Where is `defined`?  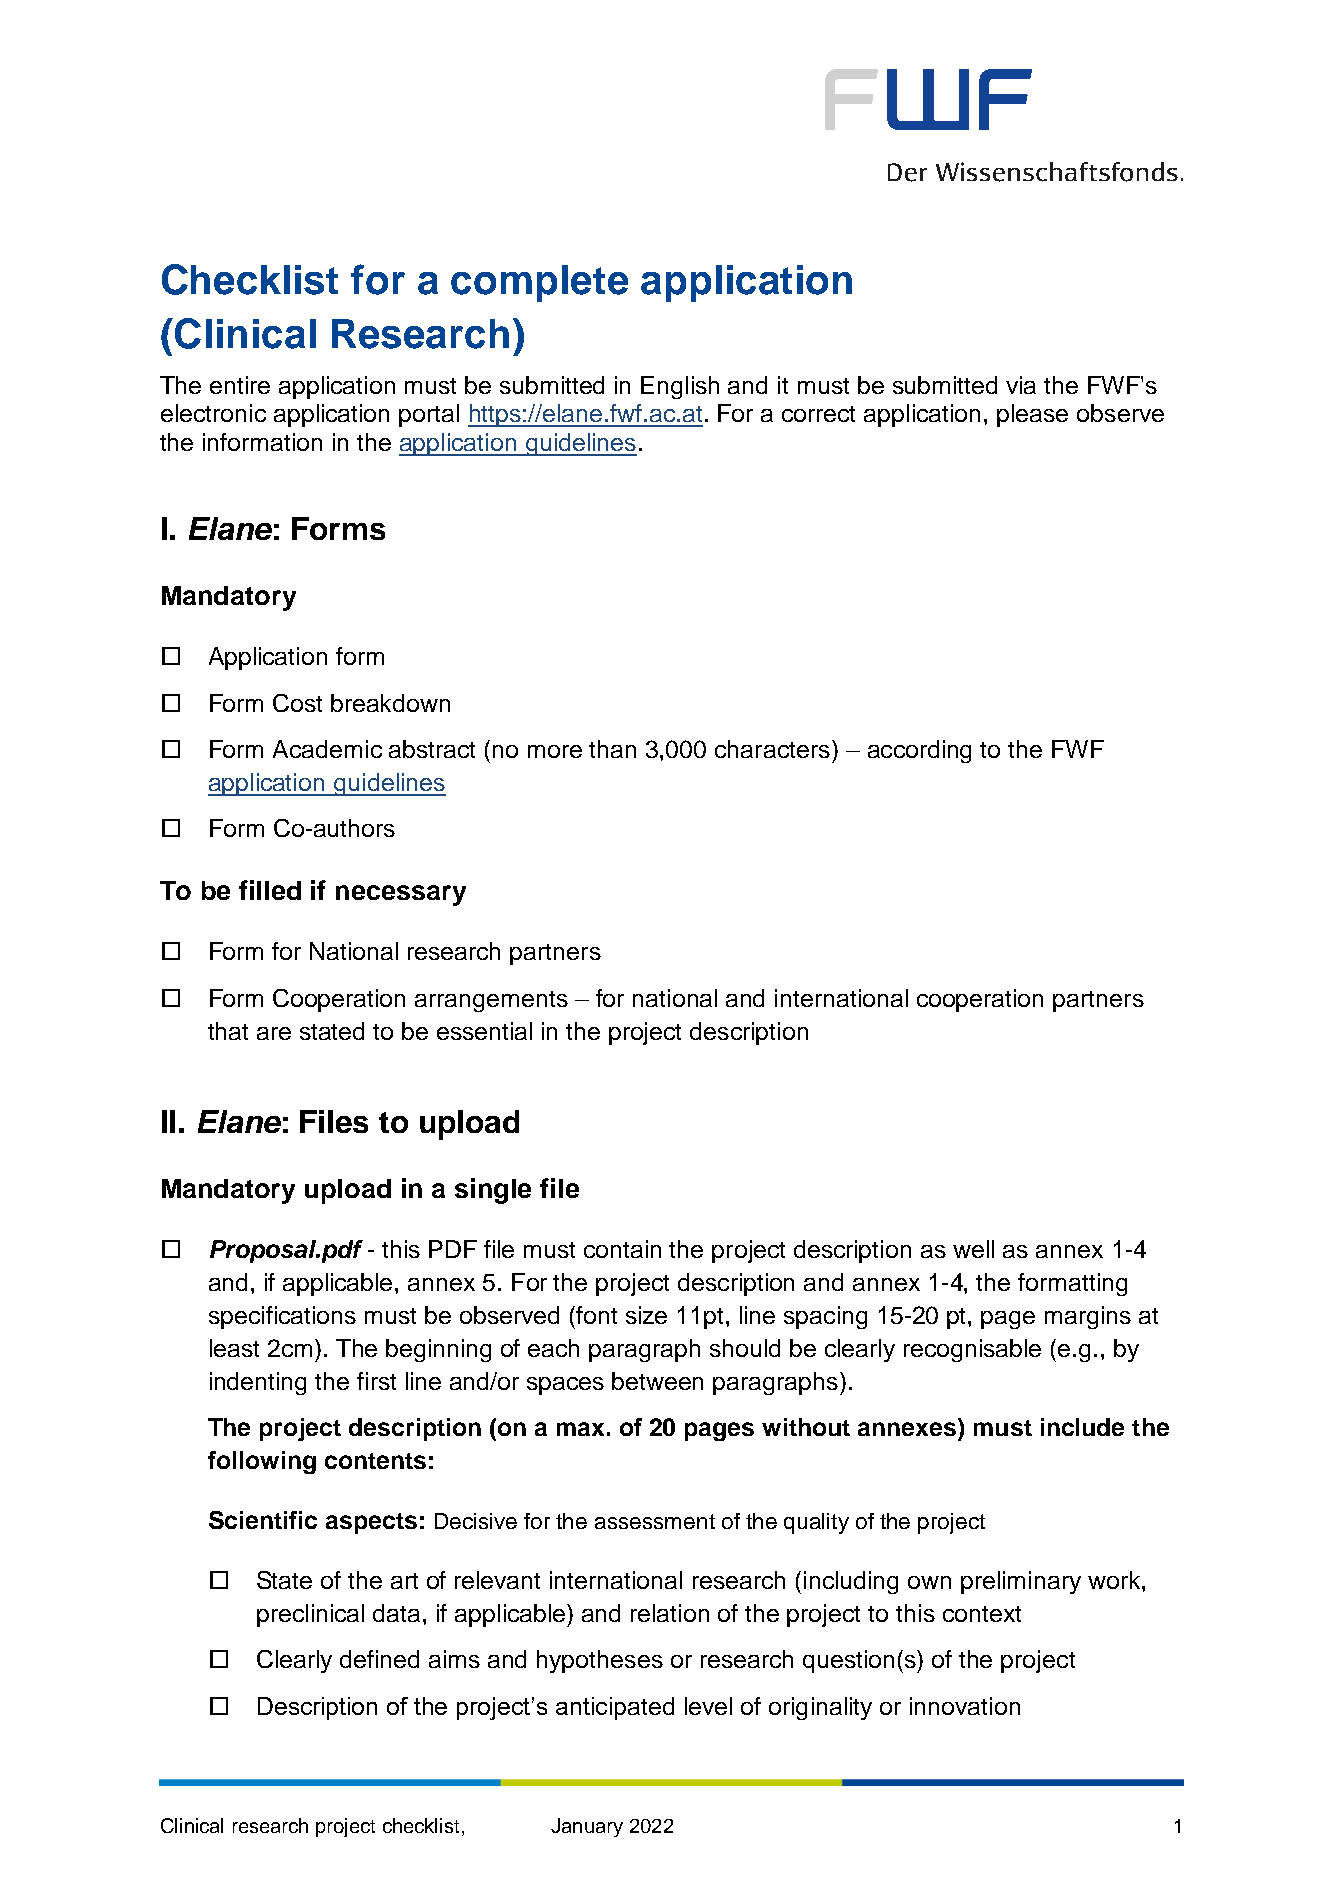 defined is located at coordinates (379, 1659).
